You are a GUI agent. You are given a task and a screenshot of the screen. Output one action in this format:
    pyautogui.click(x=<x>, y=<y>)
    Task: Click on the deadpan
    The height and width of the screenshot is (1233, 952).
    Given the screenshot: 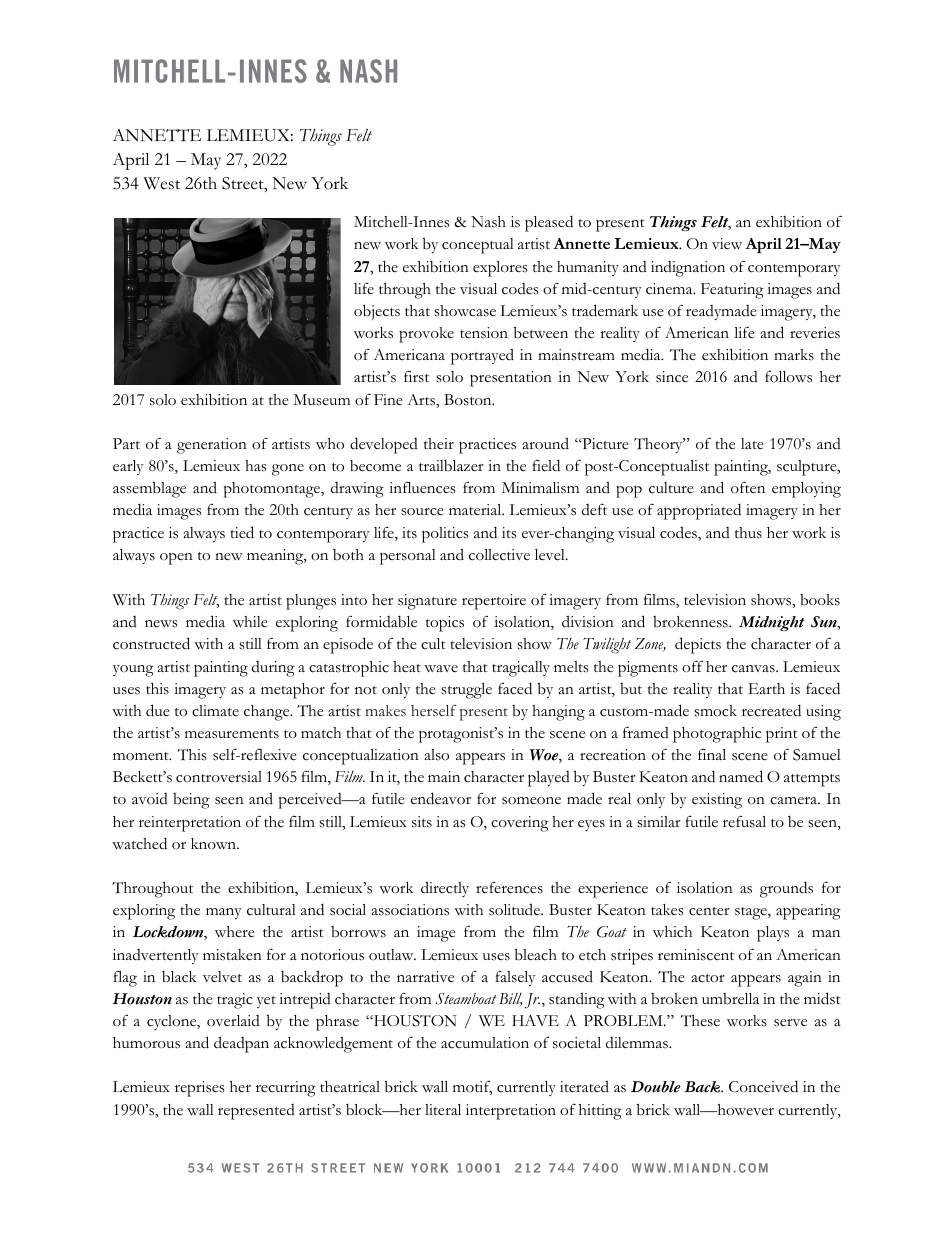 What is the action you would take?
    pyautogui.click(x=241, y=1044)
